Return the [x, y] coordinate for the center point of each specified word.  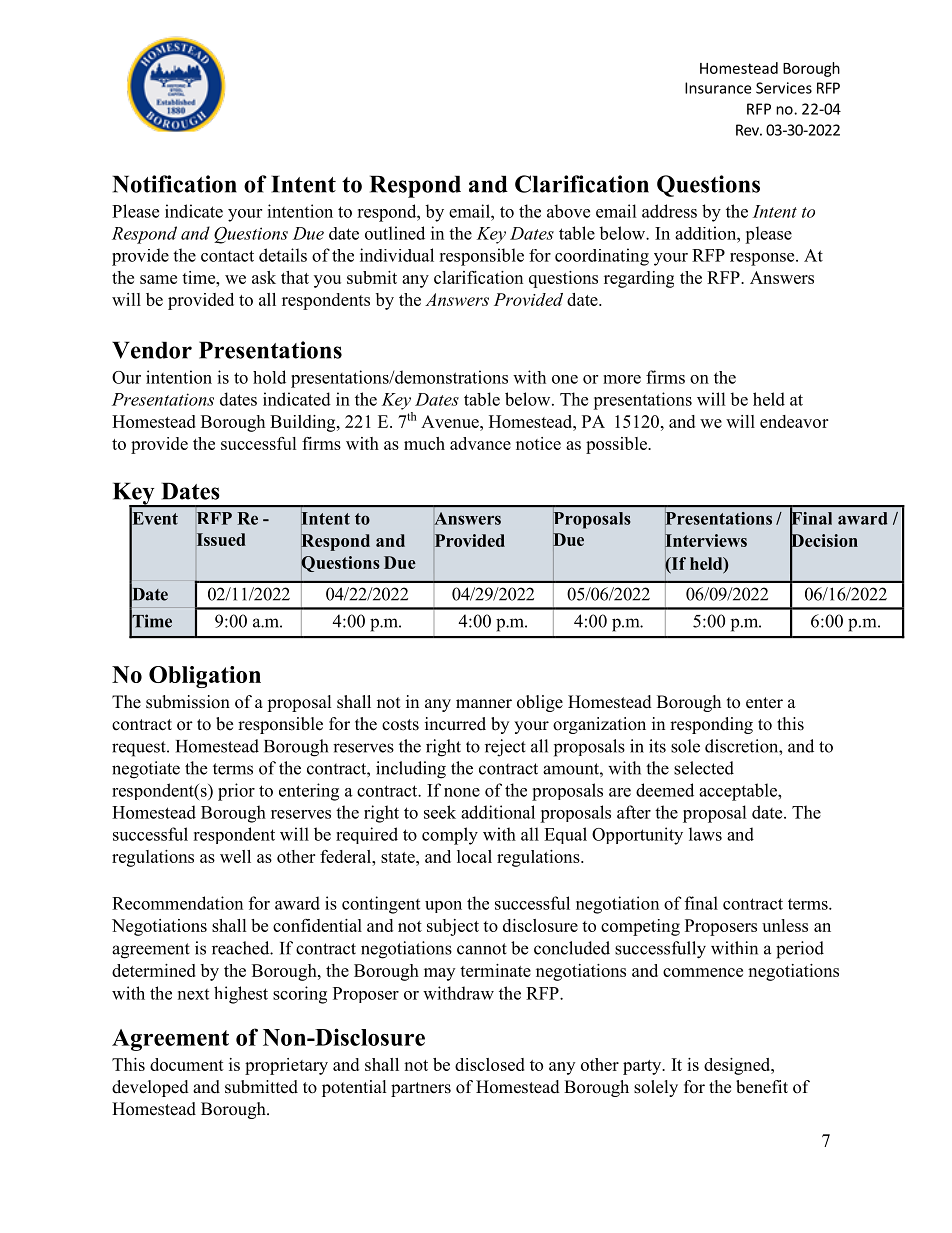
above [568, 211]
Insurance [718, 88]
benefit [762, 1087]
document [187, 1064]
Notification [175, 184]
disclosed [490, 1064]
